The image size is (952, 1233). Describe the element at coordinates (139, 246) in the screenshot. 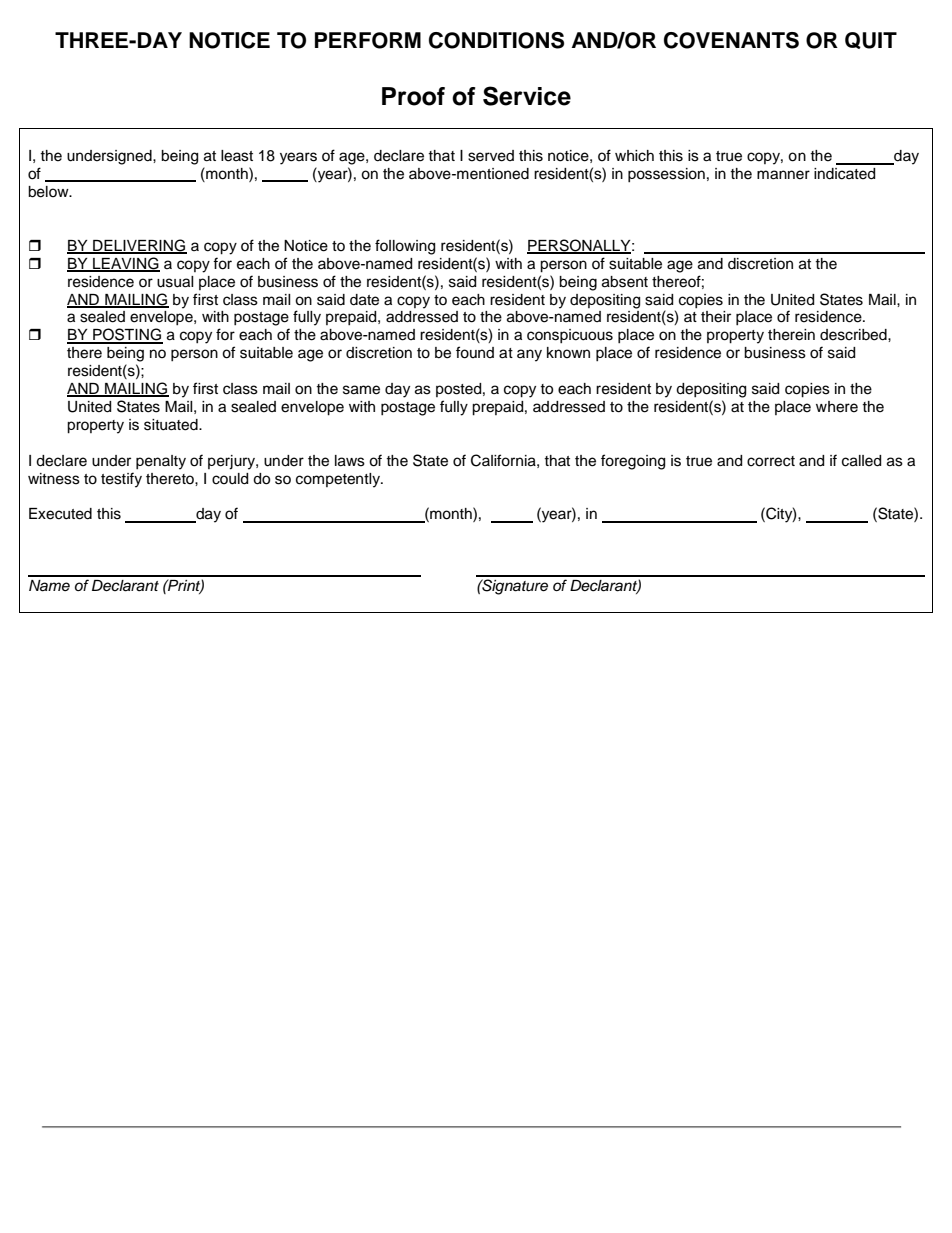

I see `DELIVERING` at that location.
